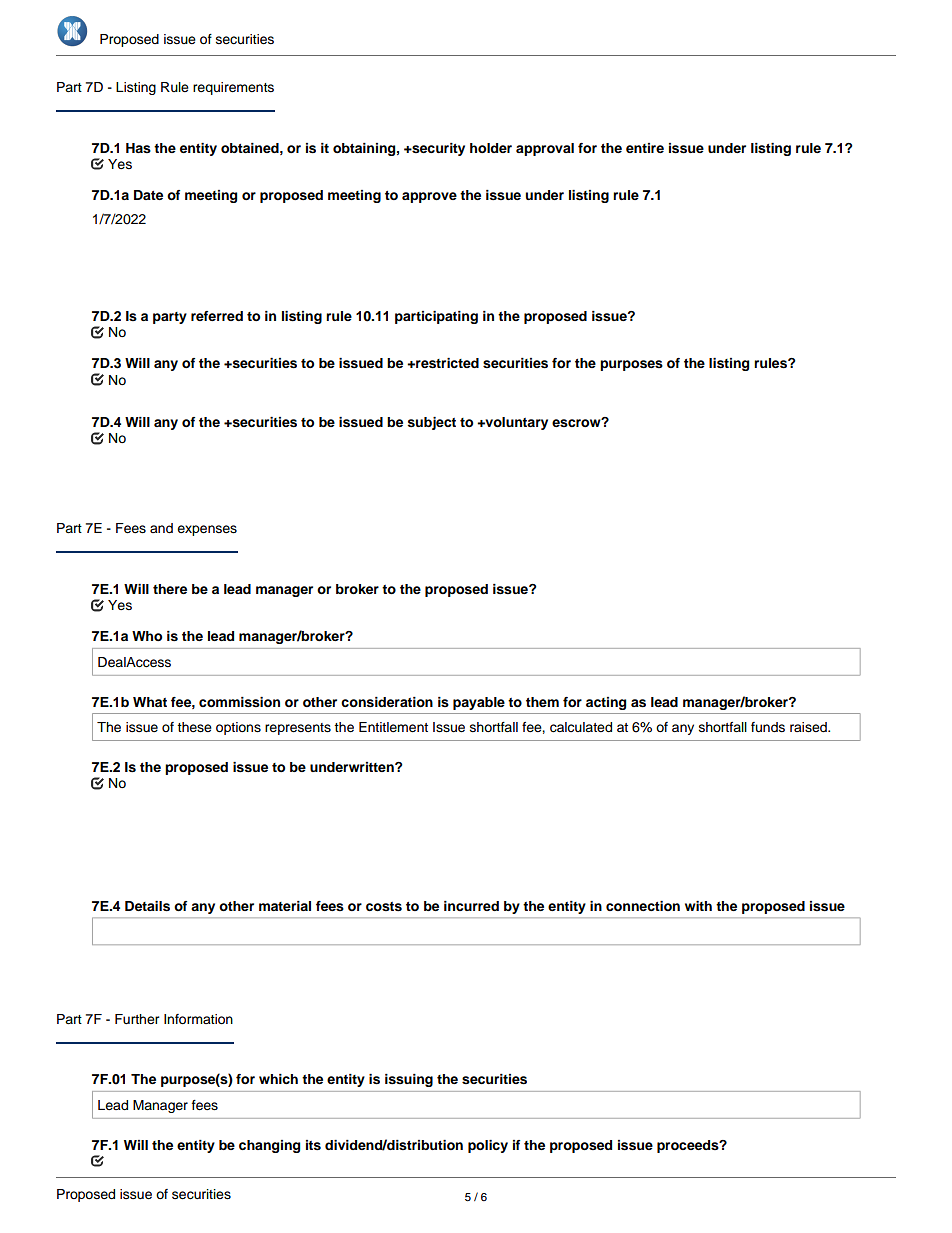 This screenshot has width=952, height=1233. Describe the element at coordinates (698, 906) in the screenshot. I see `with` at that location.
